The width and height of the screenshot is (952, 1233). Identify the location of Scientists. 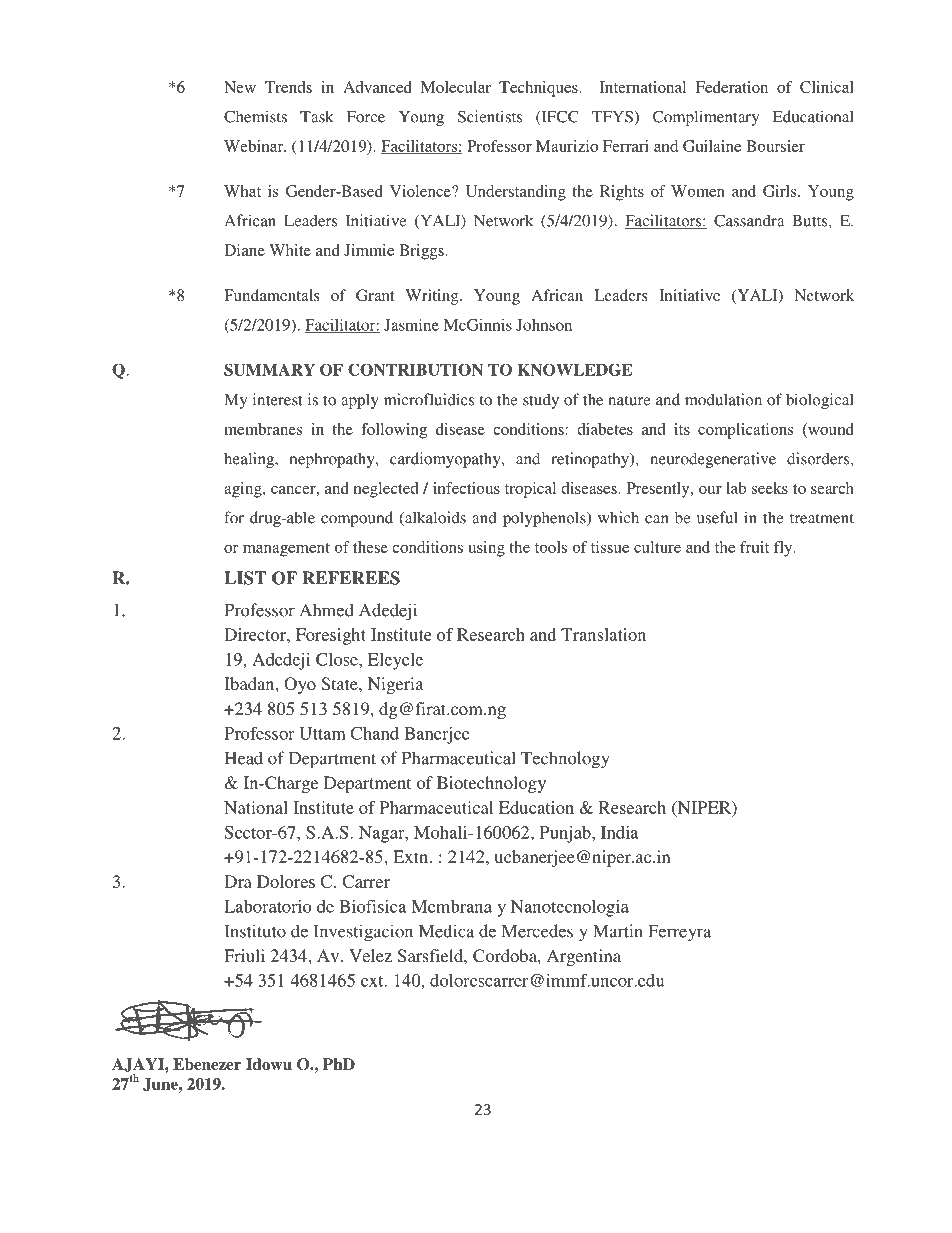
(490, 116).
